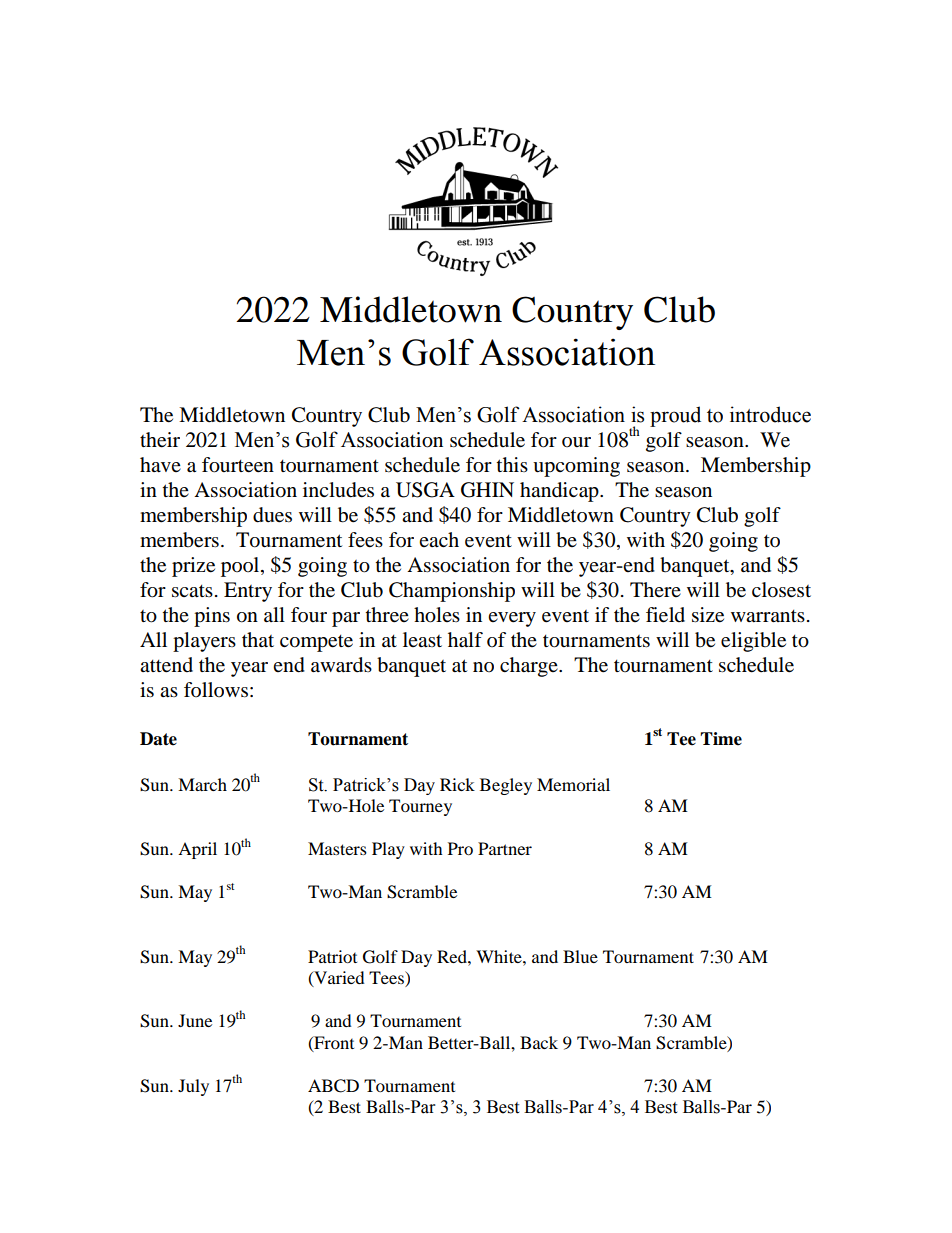 The height and width of the screenshot is (1233, 952). Describe the element at coordinates (506, 786) in the screenshot. I see `Begley` at that location.
